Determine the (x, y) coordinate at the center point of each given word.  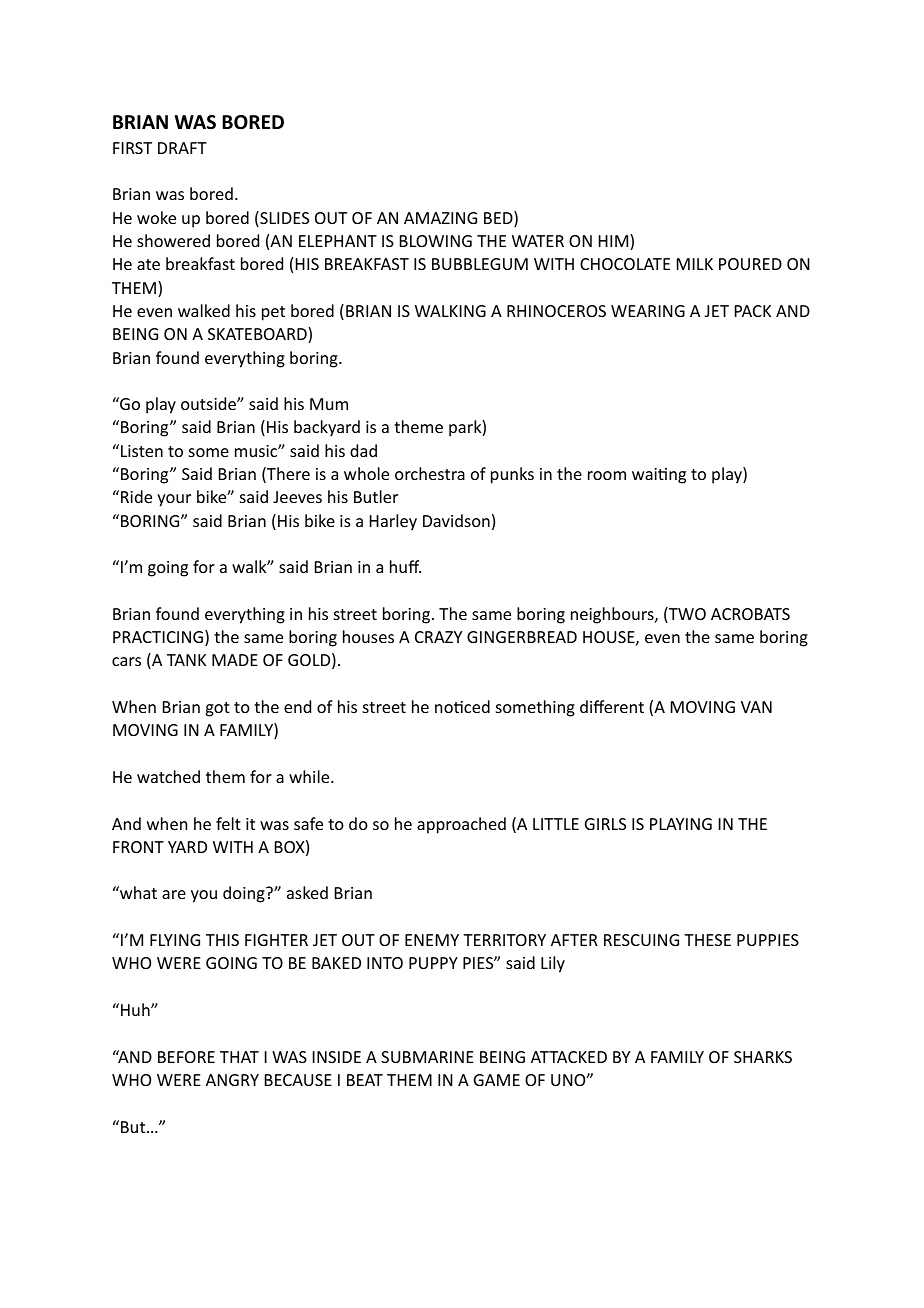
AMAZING (440, 218)
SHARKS (763, 1057)
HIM (615, 242)
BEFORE (186, 1057)
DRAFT (182, 148)
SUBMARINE (427, 1057)
